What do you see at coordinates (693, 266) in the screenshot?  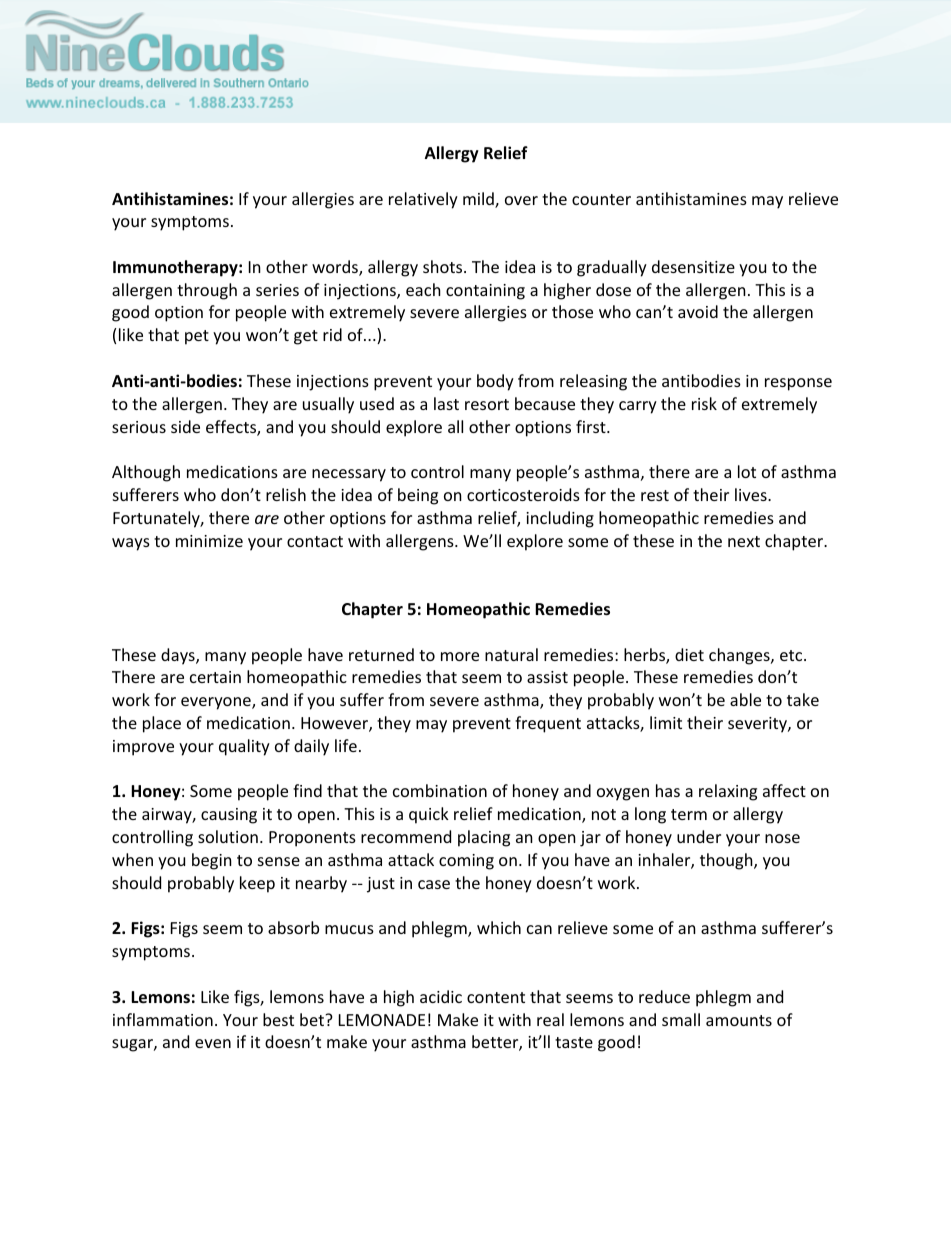 I see `desensitize` at bounding box center [693, 266].
